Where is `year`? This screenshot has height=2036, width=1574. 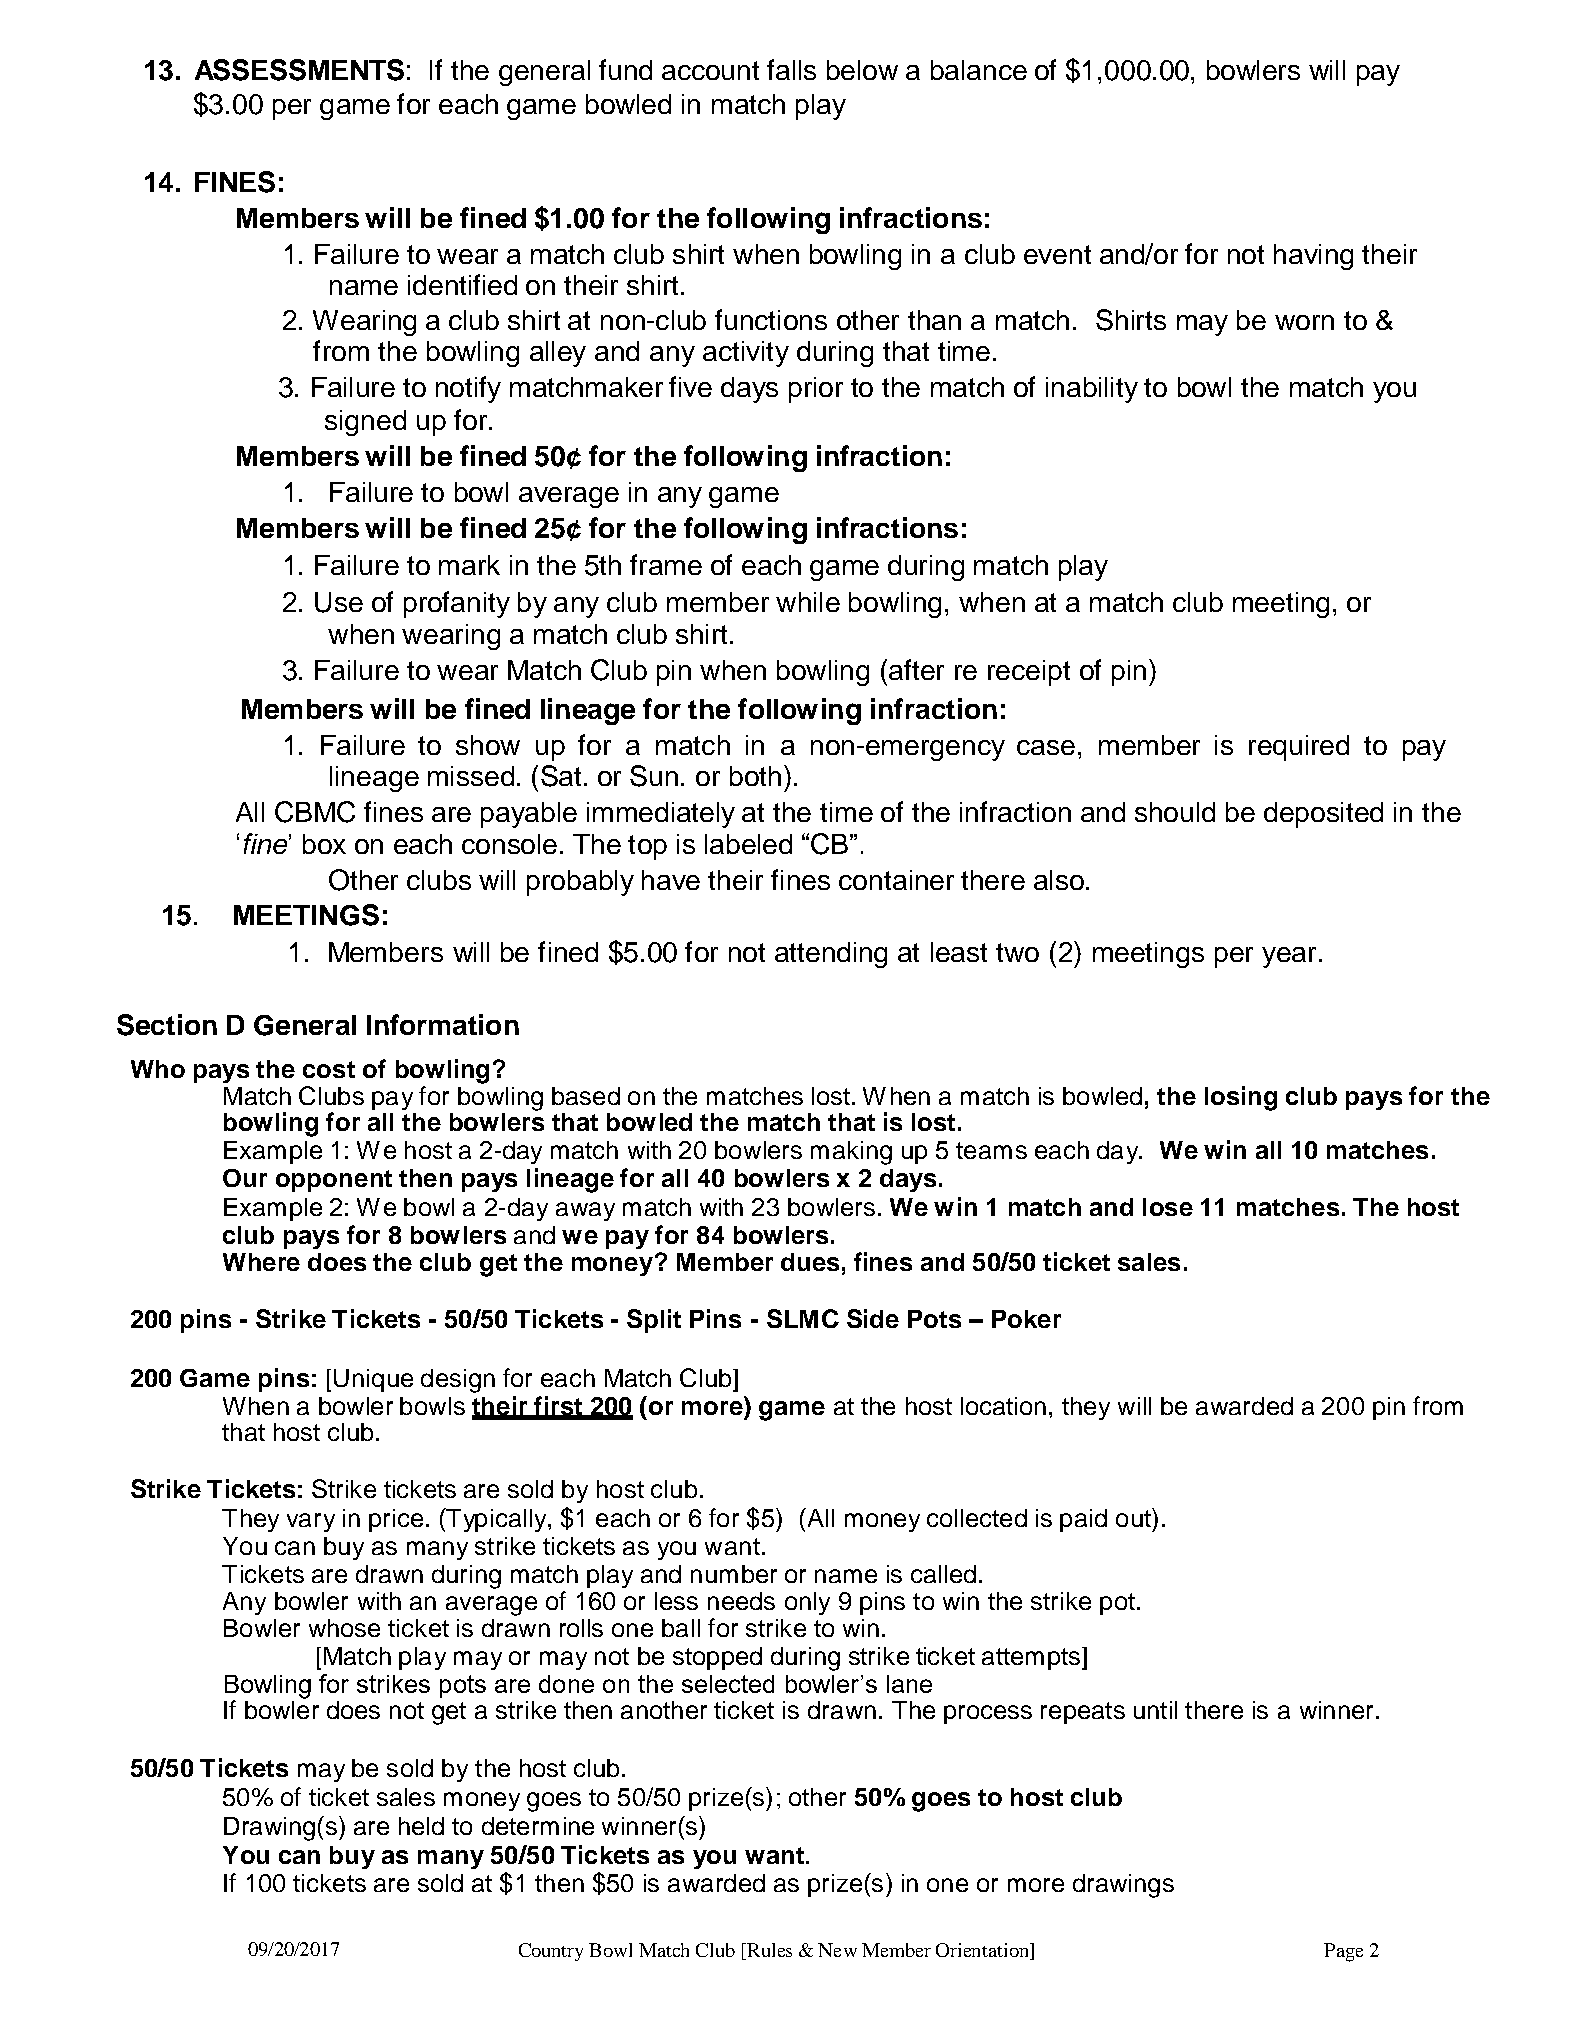
year is located at coordinates (1289, 957).
